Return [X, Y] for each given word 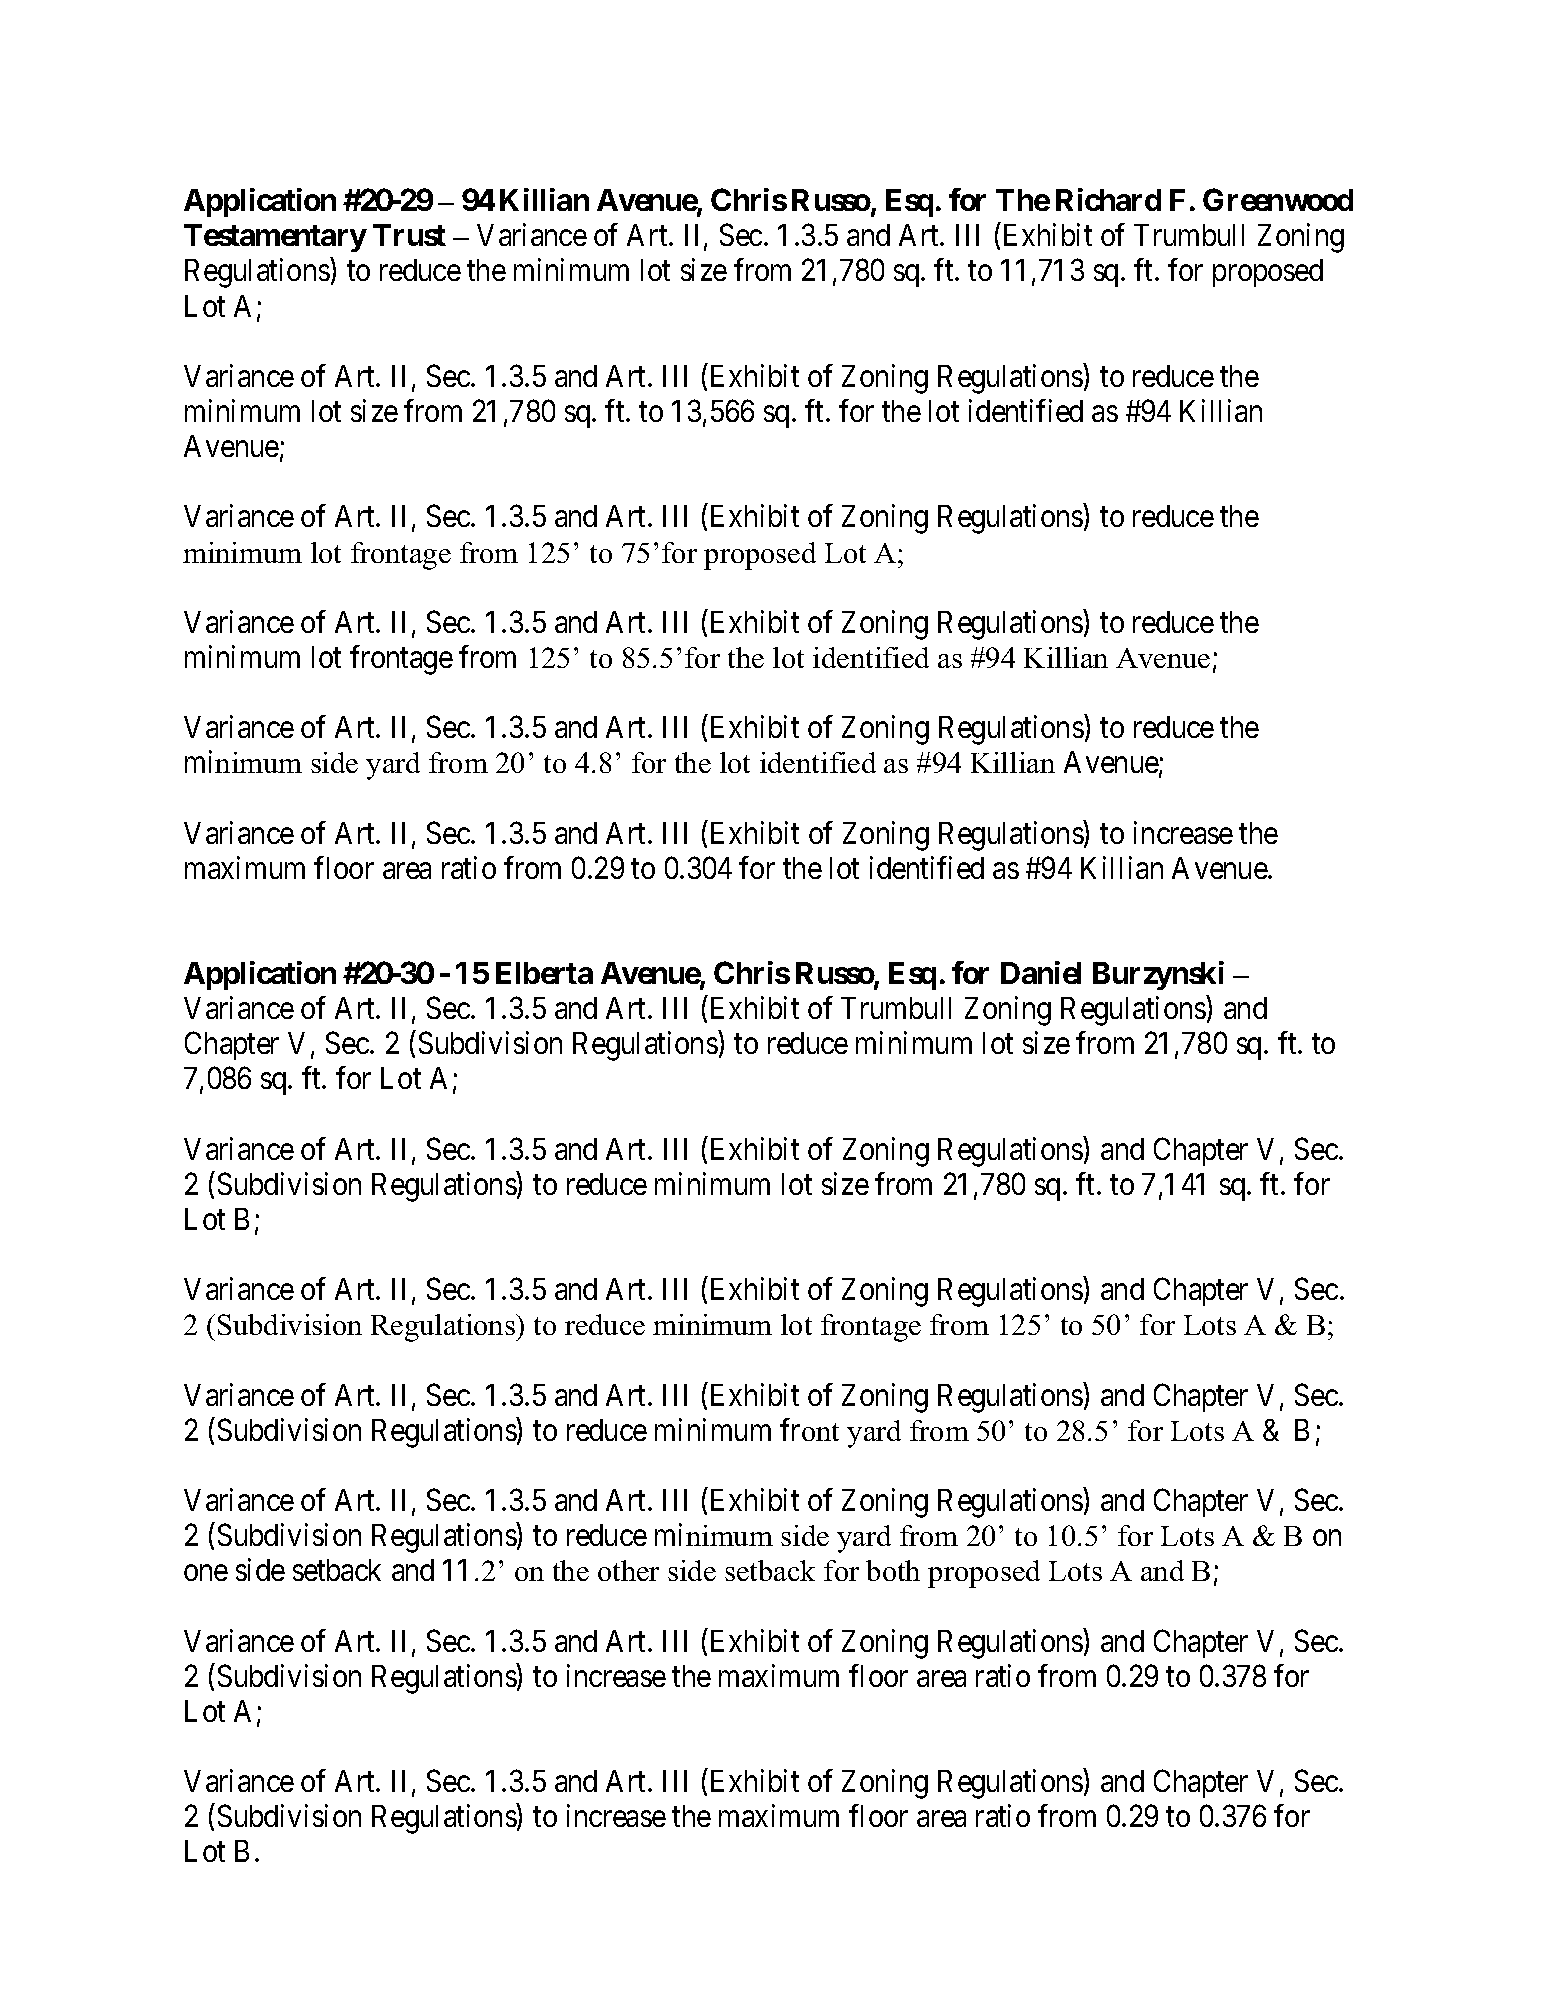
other [628, 1570]
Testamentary [275, 238]
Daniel [1041, 972]
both [893, 1570]
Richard [1108, 199]
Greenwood [1278, 199]
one [206, 1573]
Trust [409, 235]
